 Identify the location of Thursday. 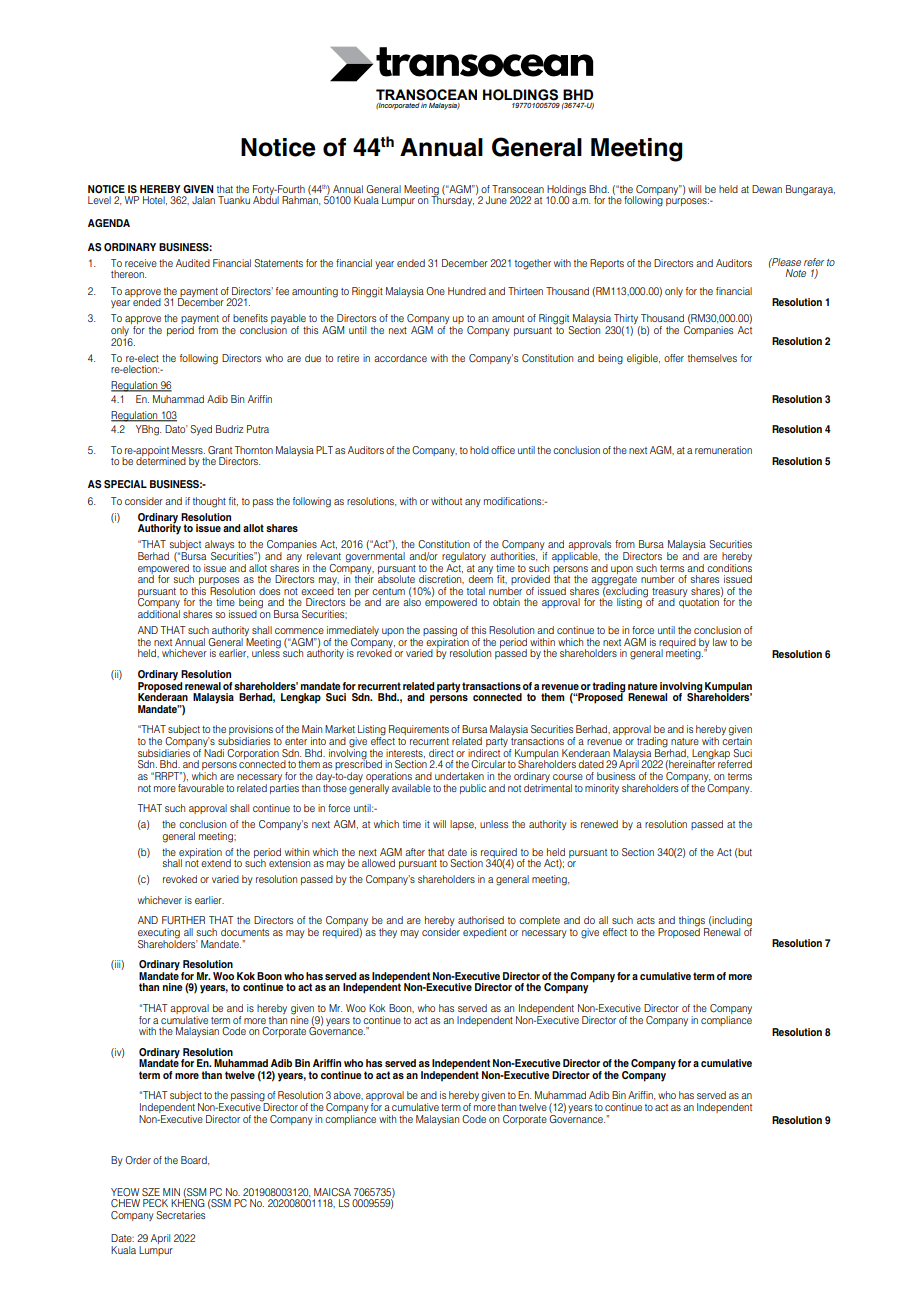
(452, 200).
